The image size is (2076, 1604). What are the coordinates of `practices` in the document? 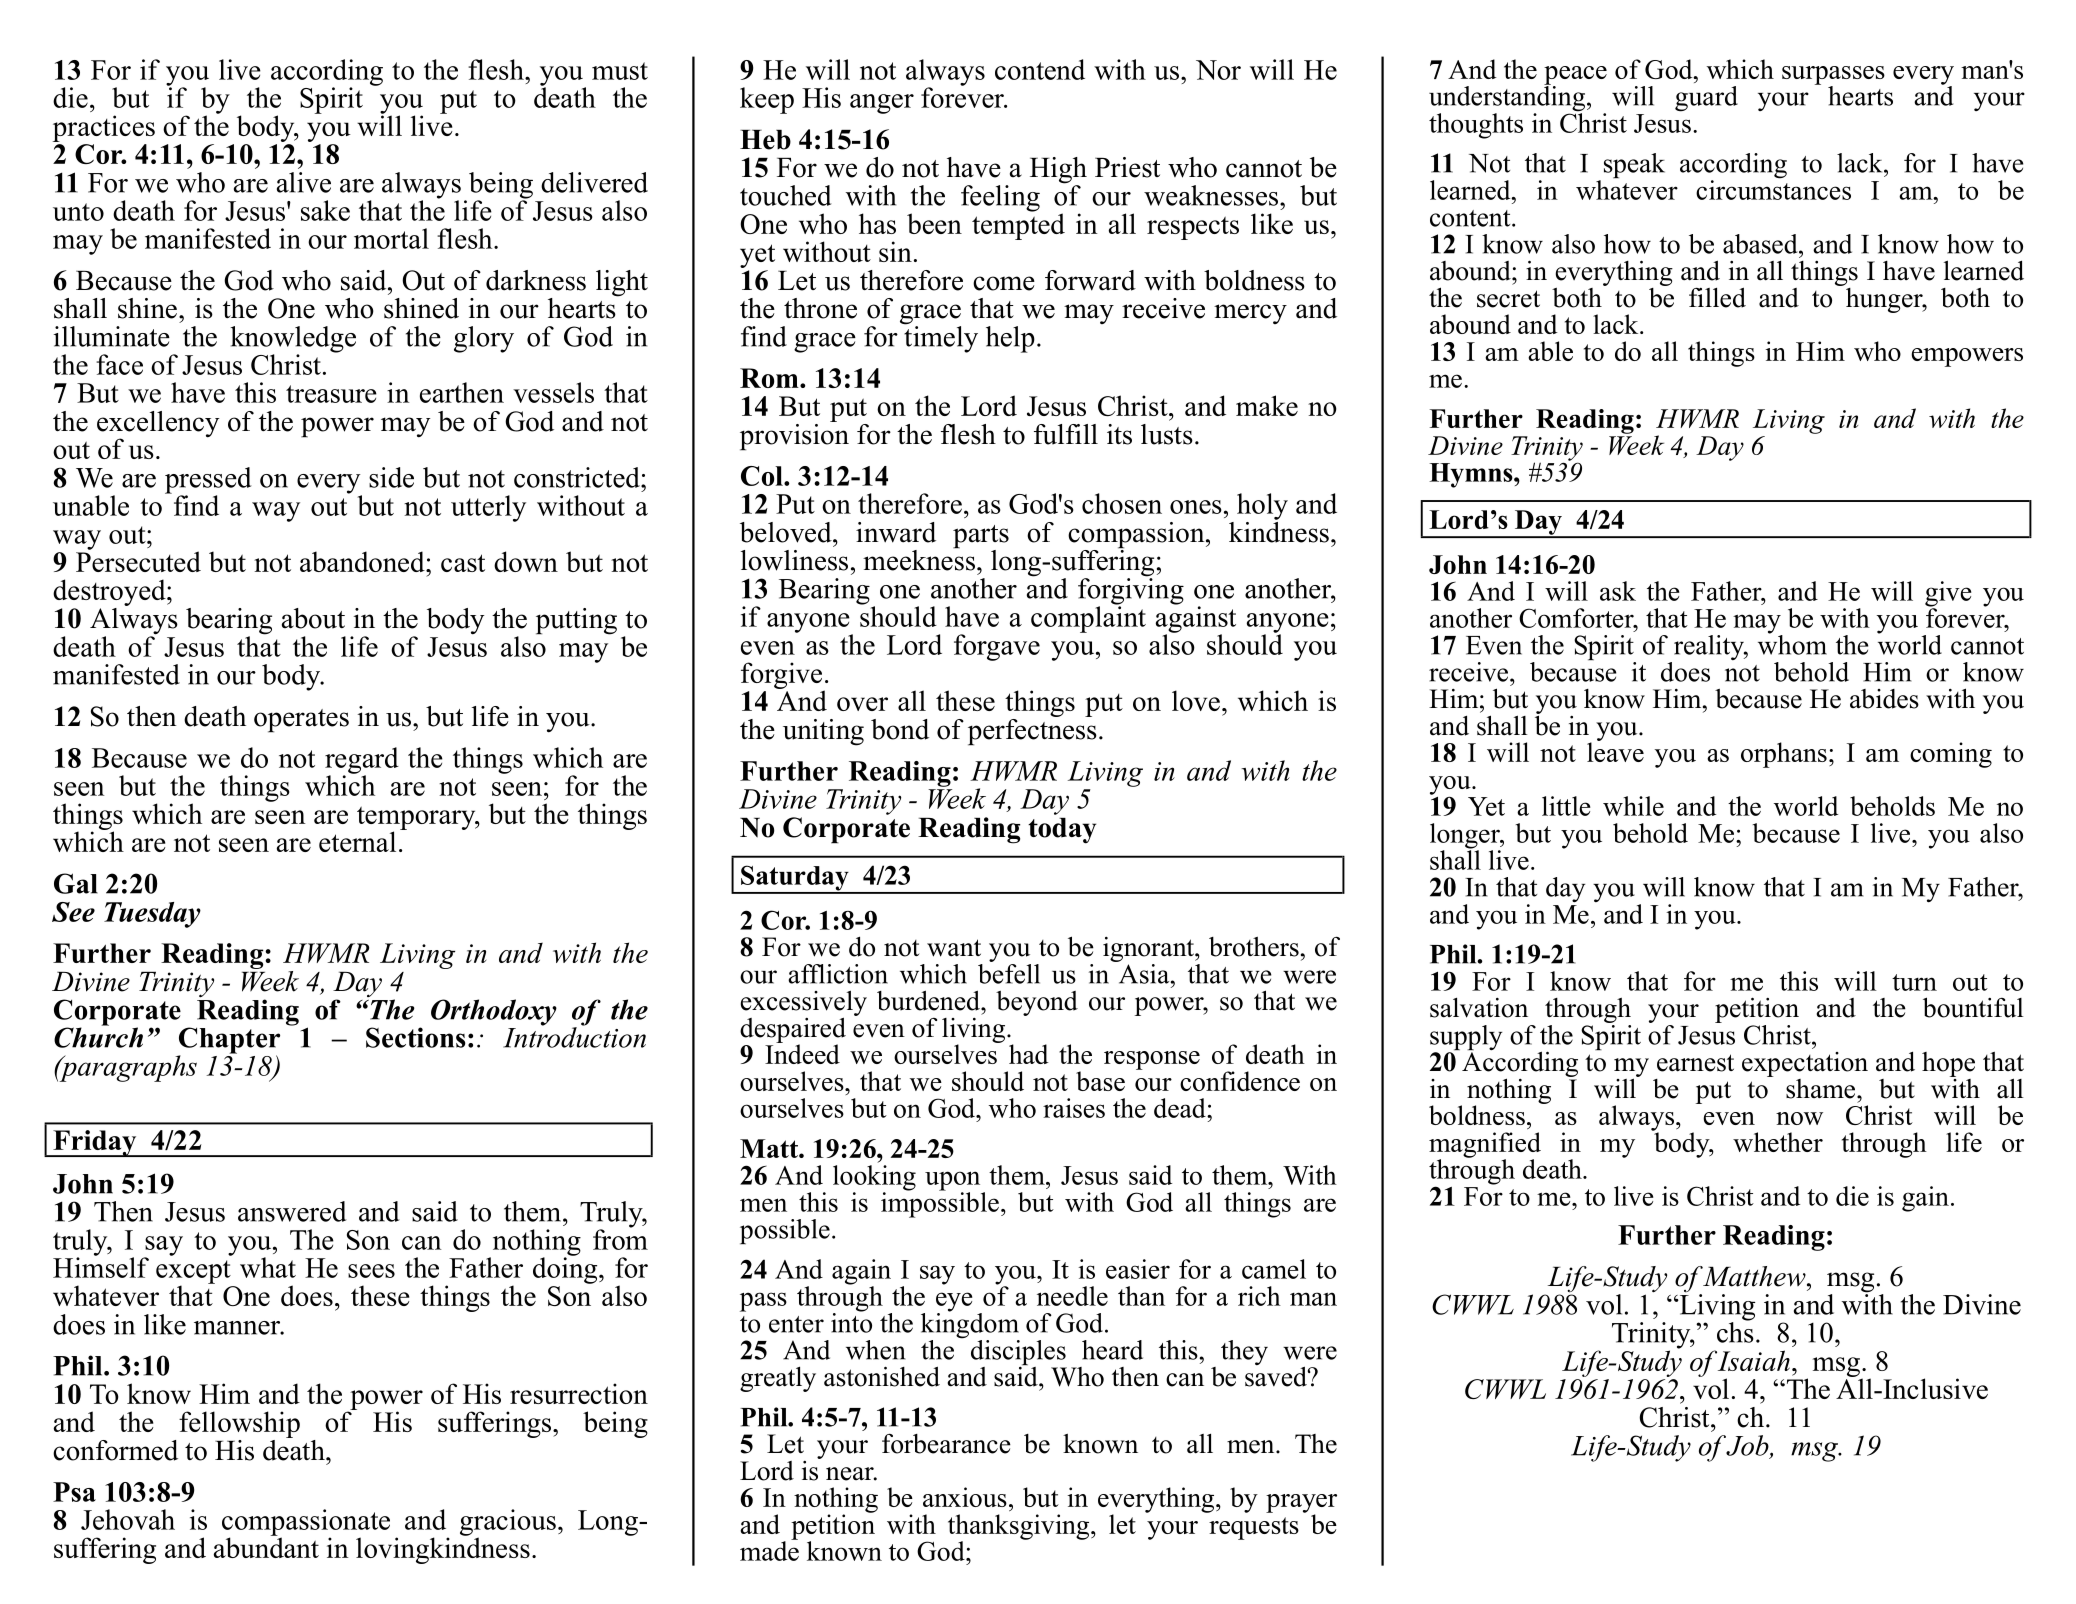 It's located at (104, 130).
